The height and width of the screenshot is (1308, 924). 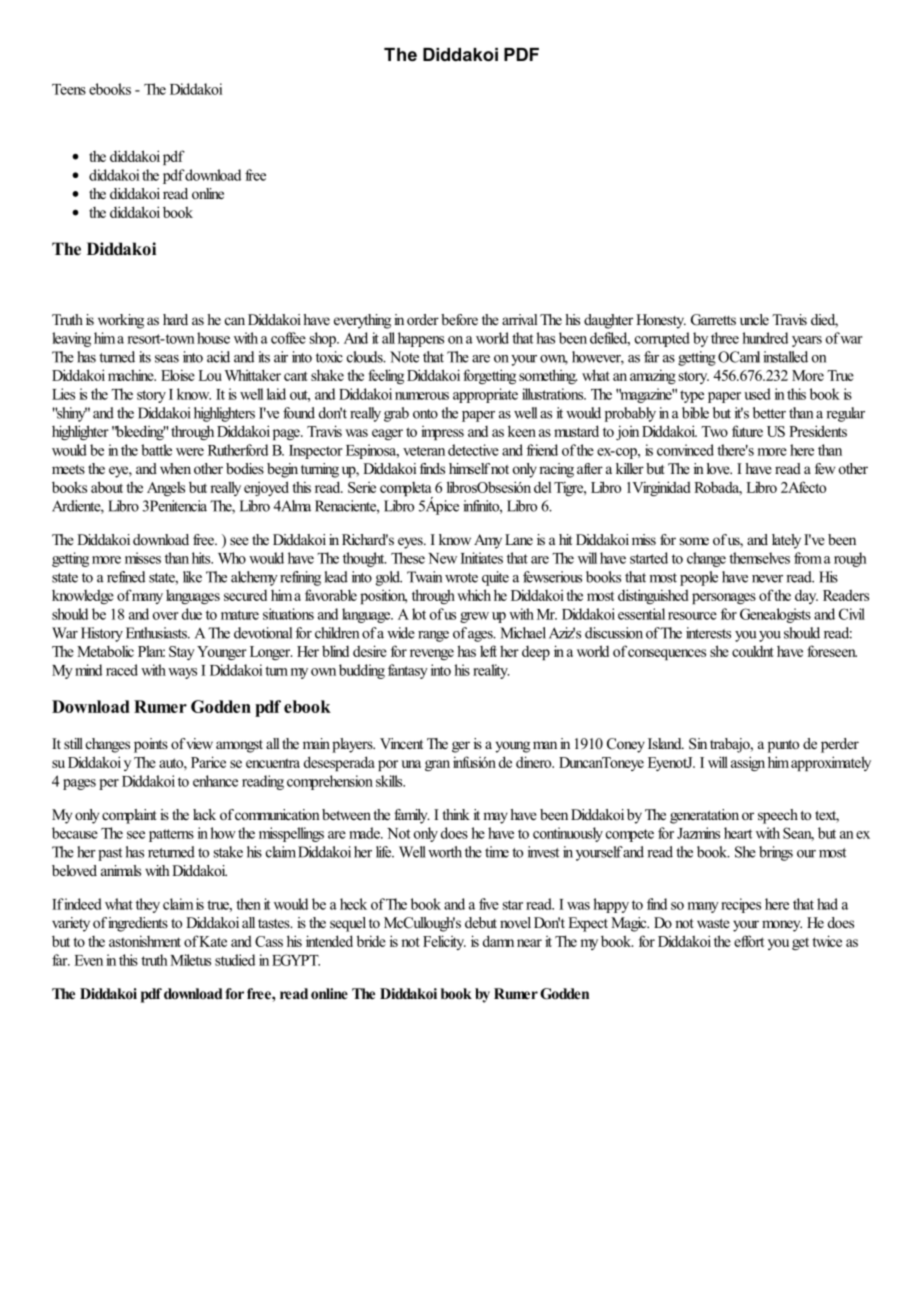 What do you see at coordinates (630, 468) in the screenshot?
I see `killer` at bounding box center [630, 468].
